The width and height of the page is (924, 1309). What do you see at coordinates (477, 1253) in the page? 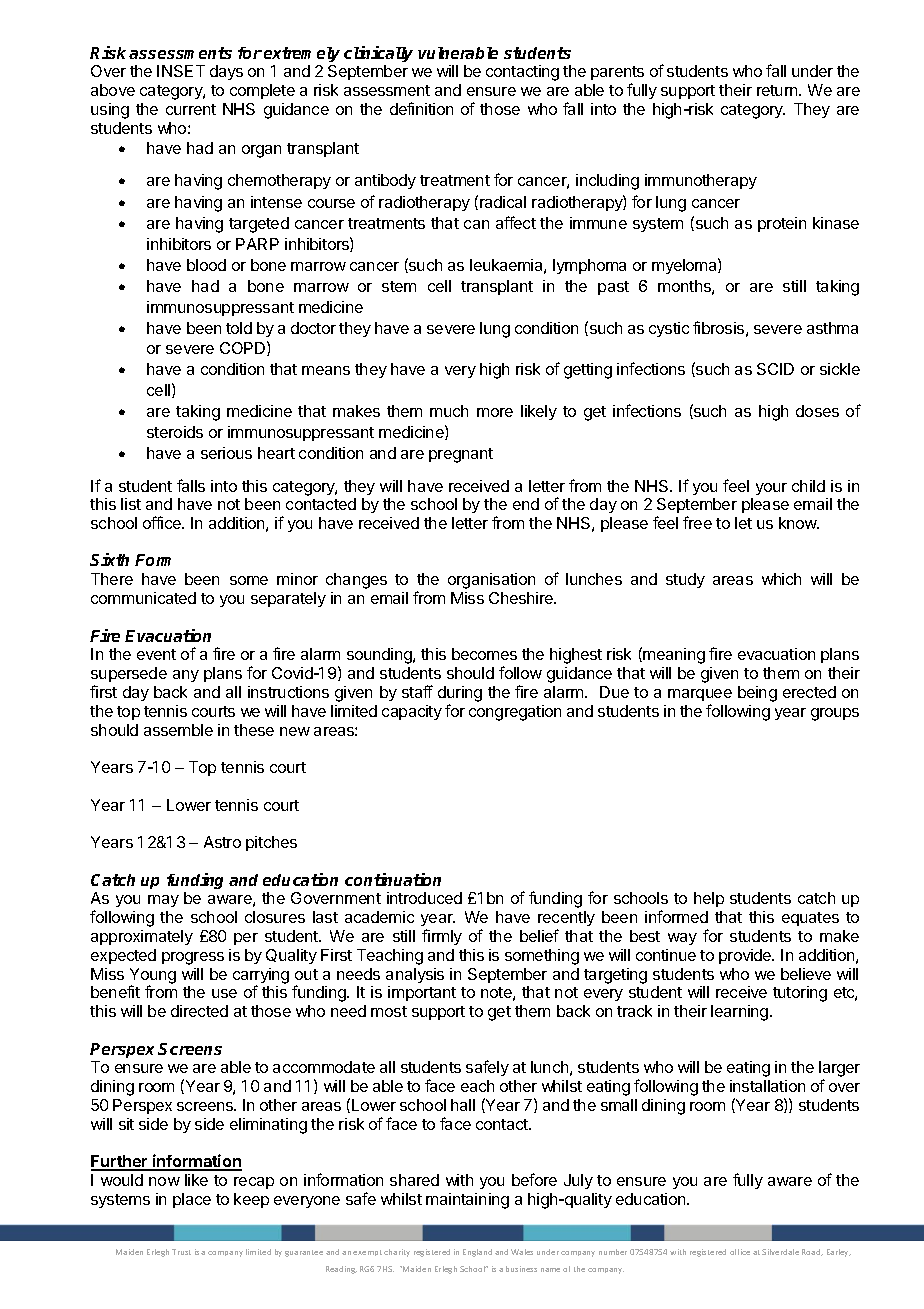
I see `England` at bounding box center [477, 1253].
